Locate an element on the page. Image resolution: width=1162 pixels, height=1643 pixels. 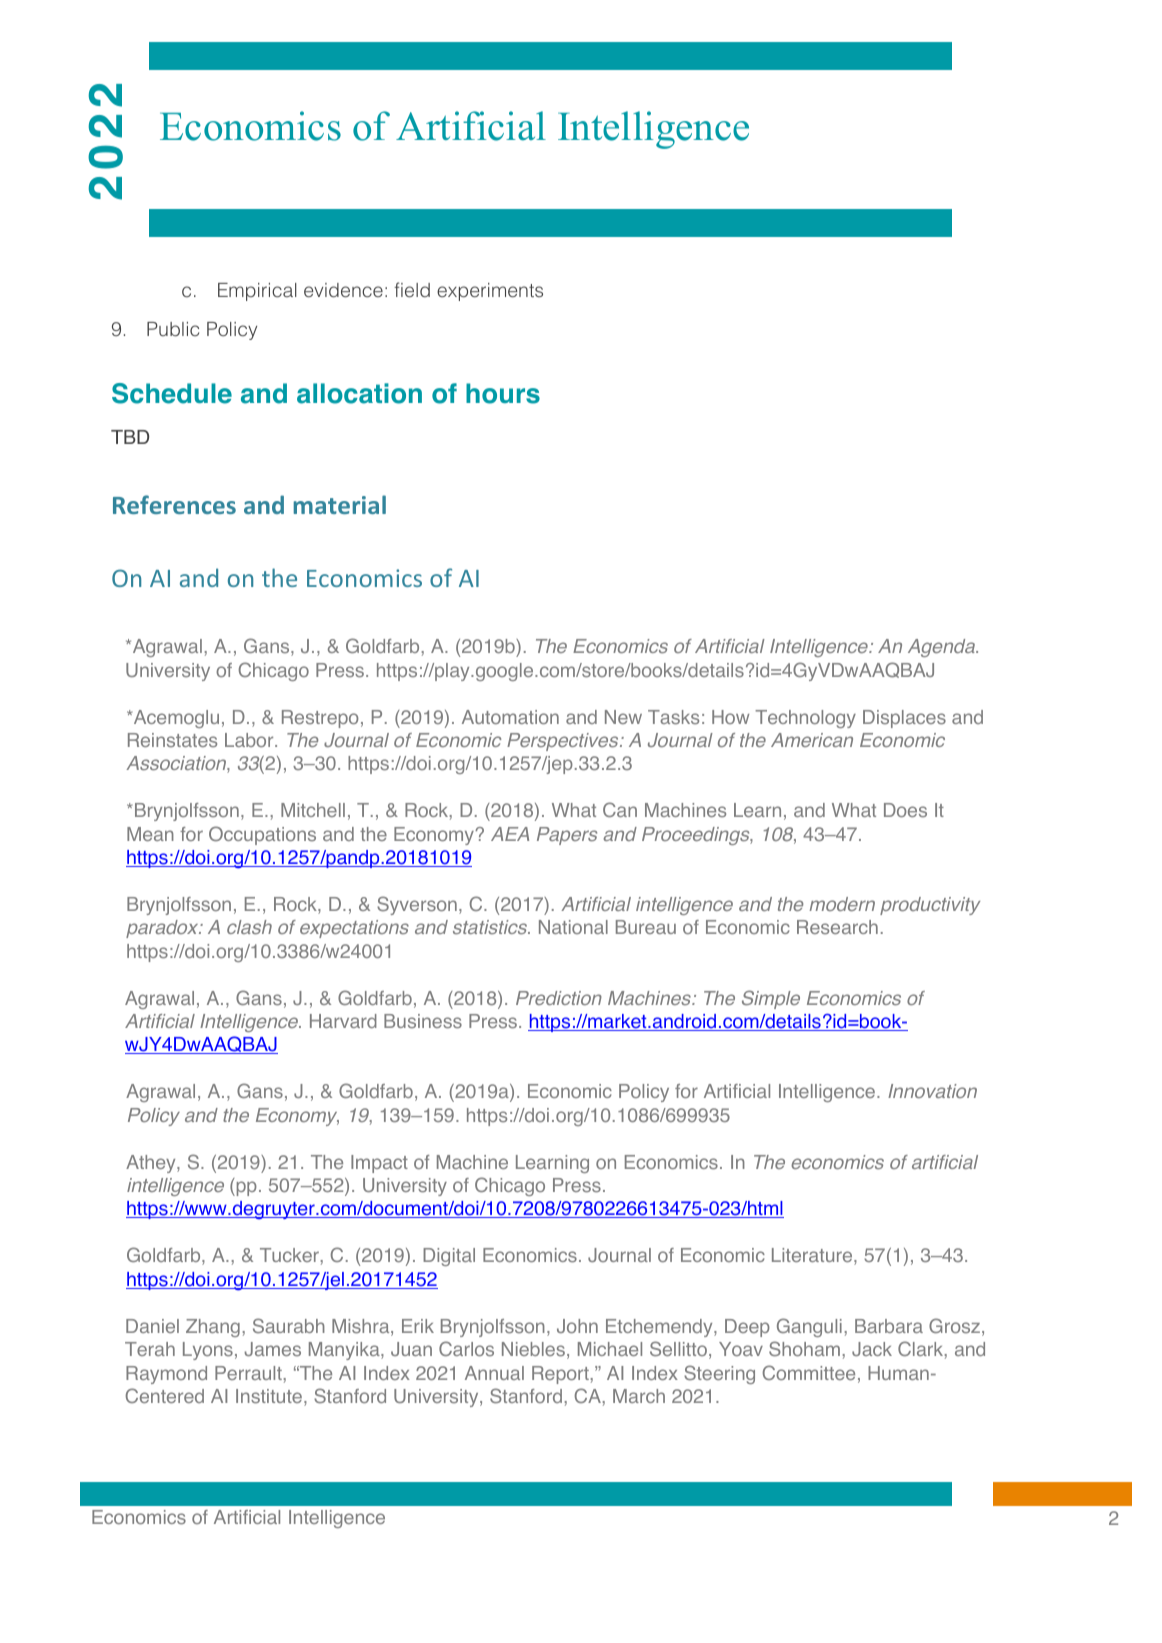
References is located at coordinates (174, 504).
